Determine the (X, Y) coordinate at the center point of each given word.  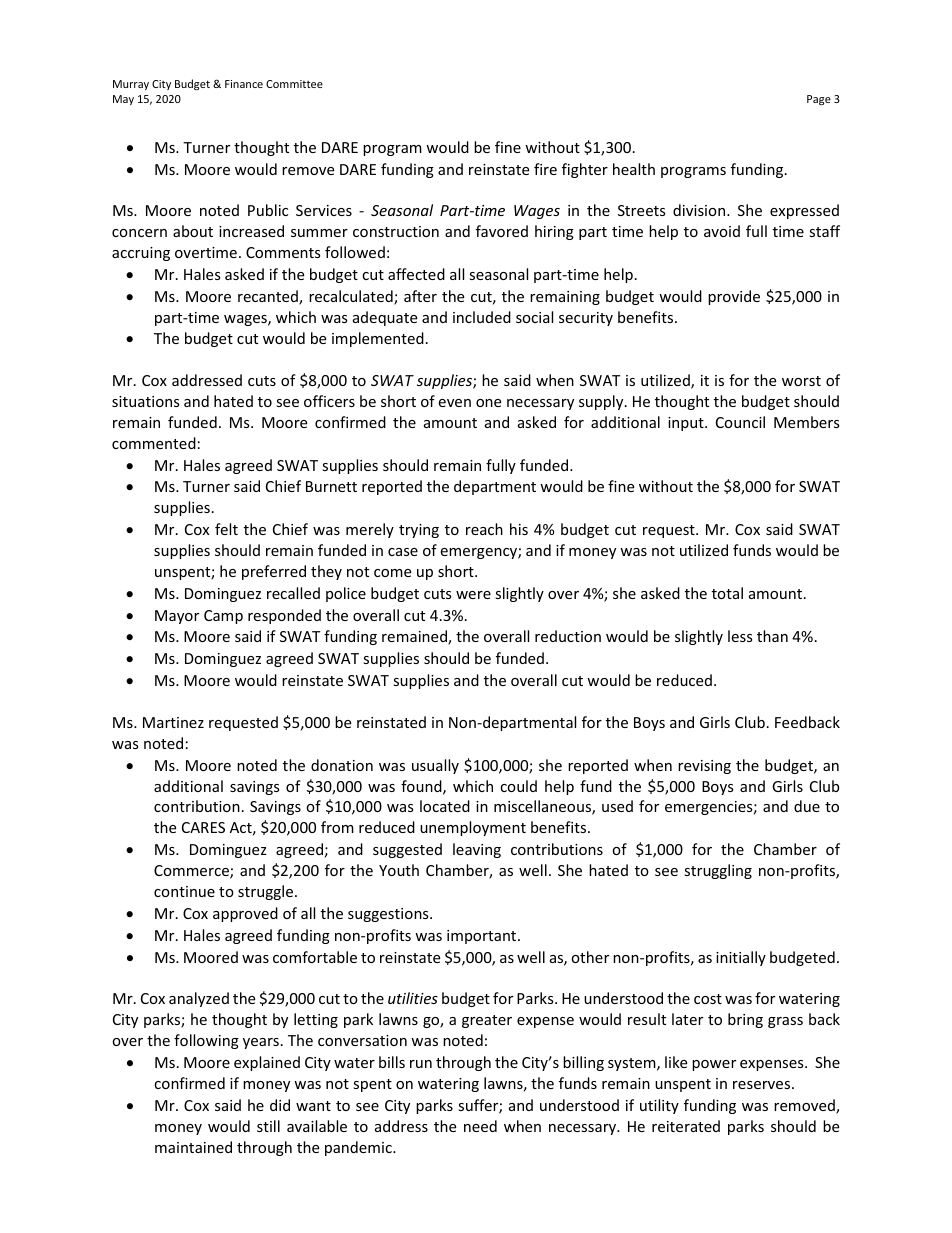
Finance (244, 84)
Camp (223, 617)
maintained (193, 1147)
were (473, 595)
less (740, 636)
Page (819, 100)
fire (545, 169)
